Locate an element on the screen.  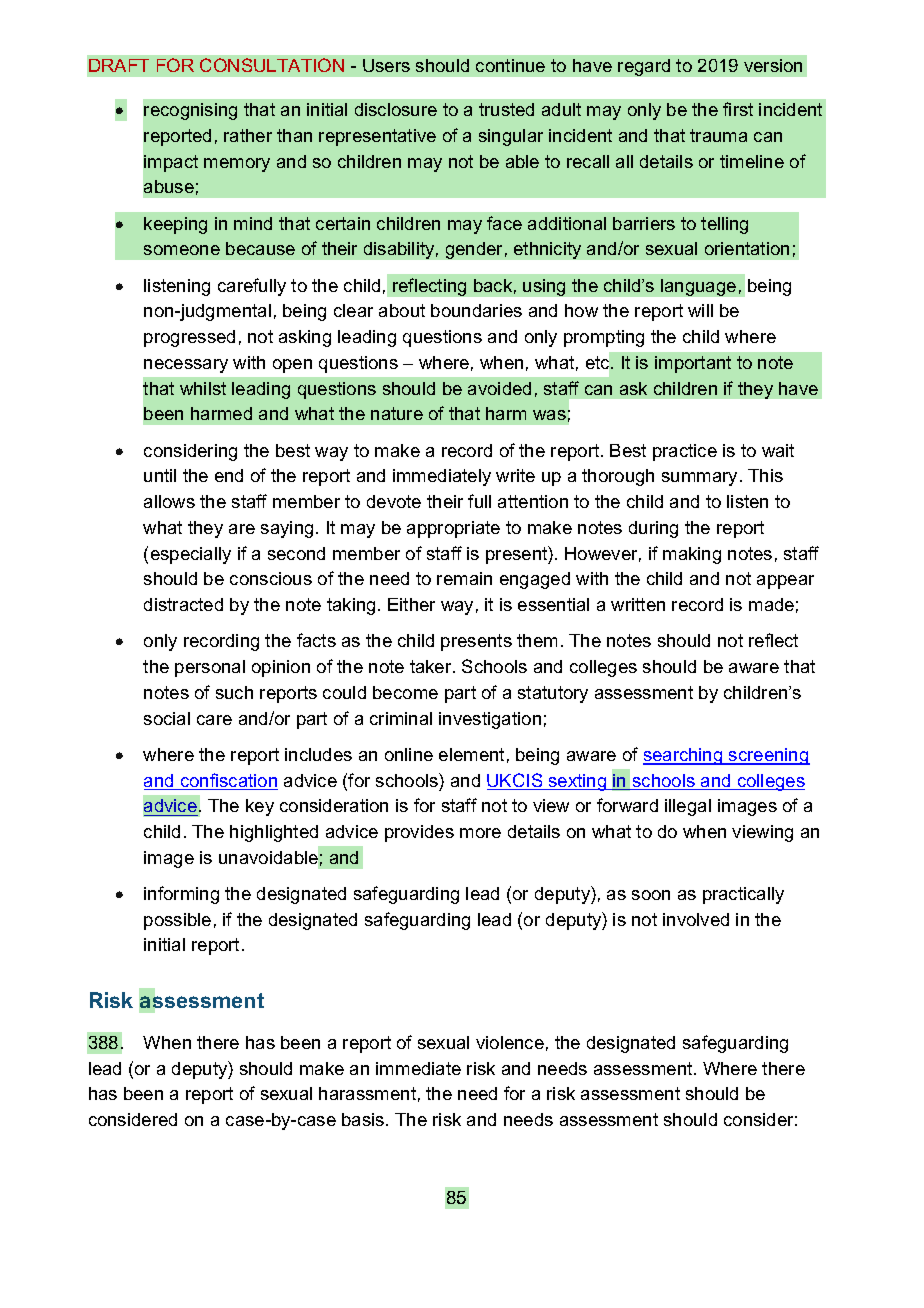
whilst is located at coordinates (203, 388).
